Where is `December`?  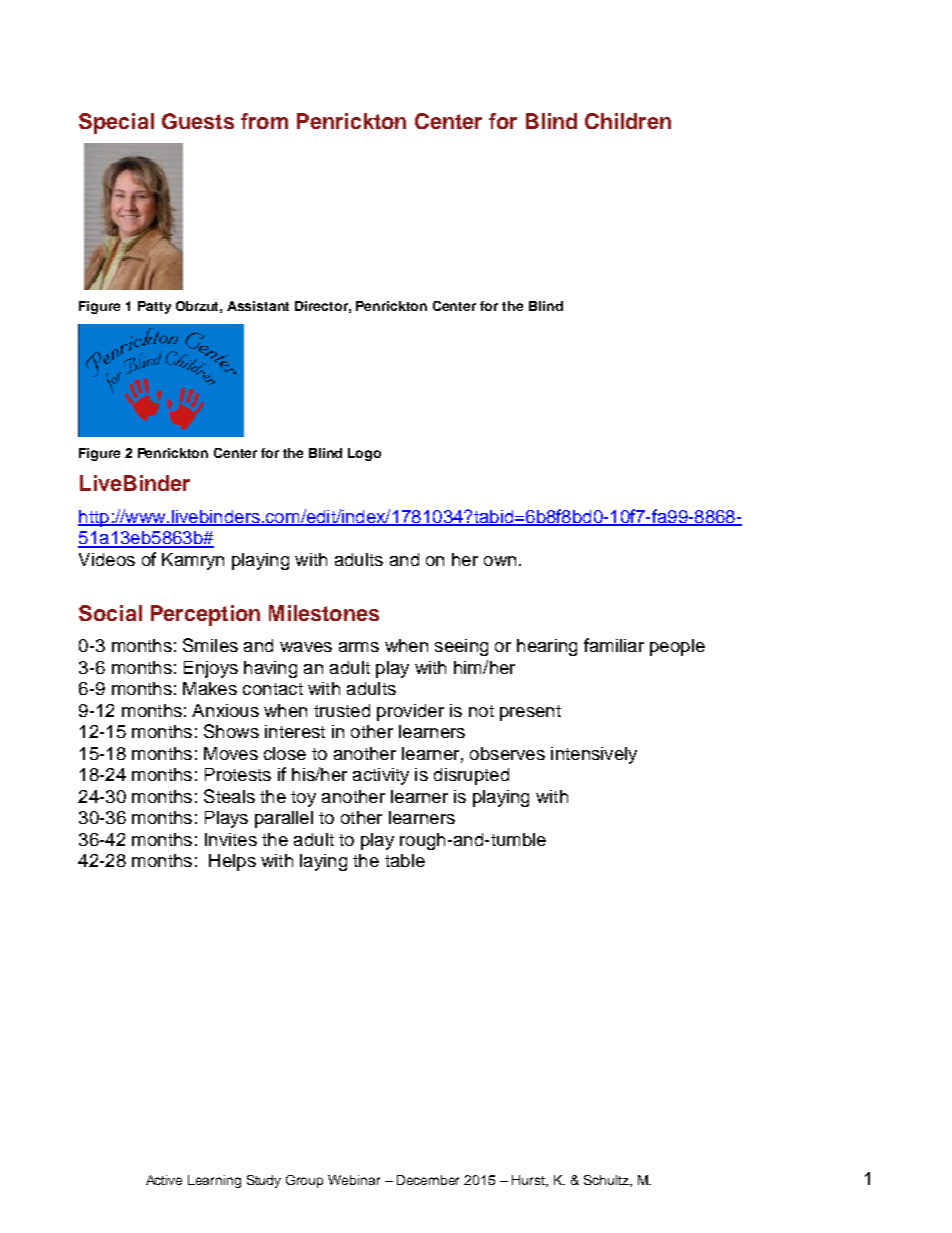
December is located at coordinates (428, 1180).
